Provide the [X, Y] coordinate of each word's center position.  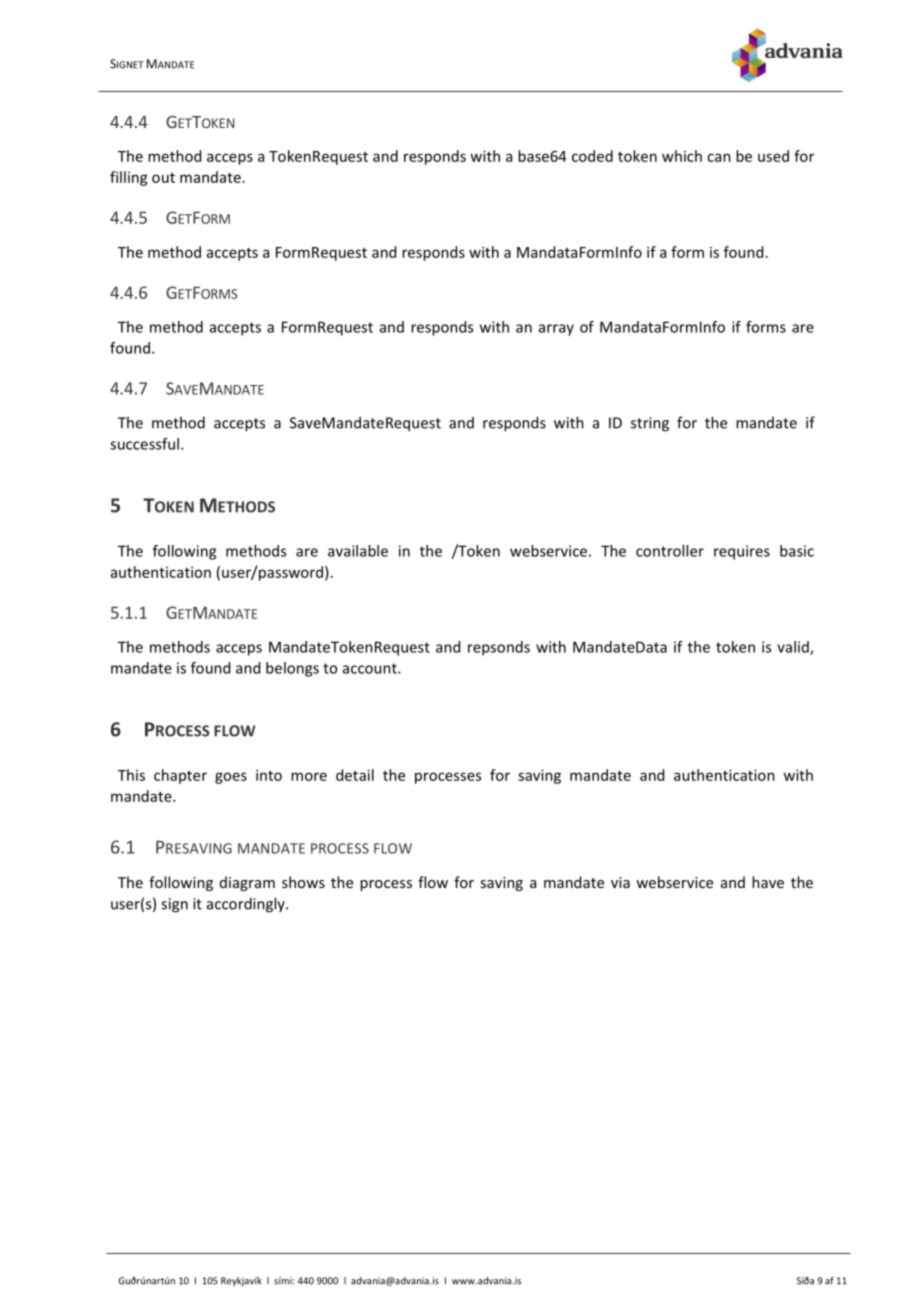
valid [794, 648]
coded [592, 156]
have [768, 882]
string [650, 424]
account [371, 668]
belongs [292, 669]
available [358, 551]
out [163, 178]
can [719, 157]
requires [742, 552]
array [556, 330]
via [620, 882]
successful [144, 444]
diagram [247, 883]
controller [670, 551]
